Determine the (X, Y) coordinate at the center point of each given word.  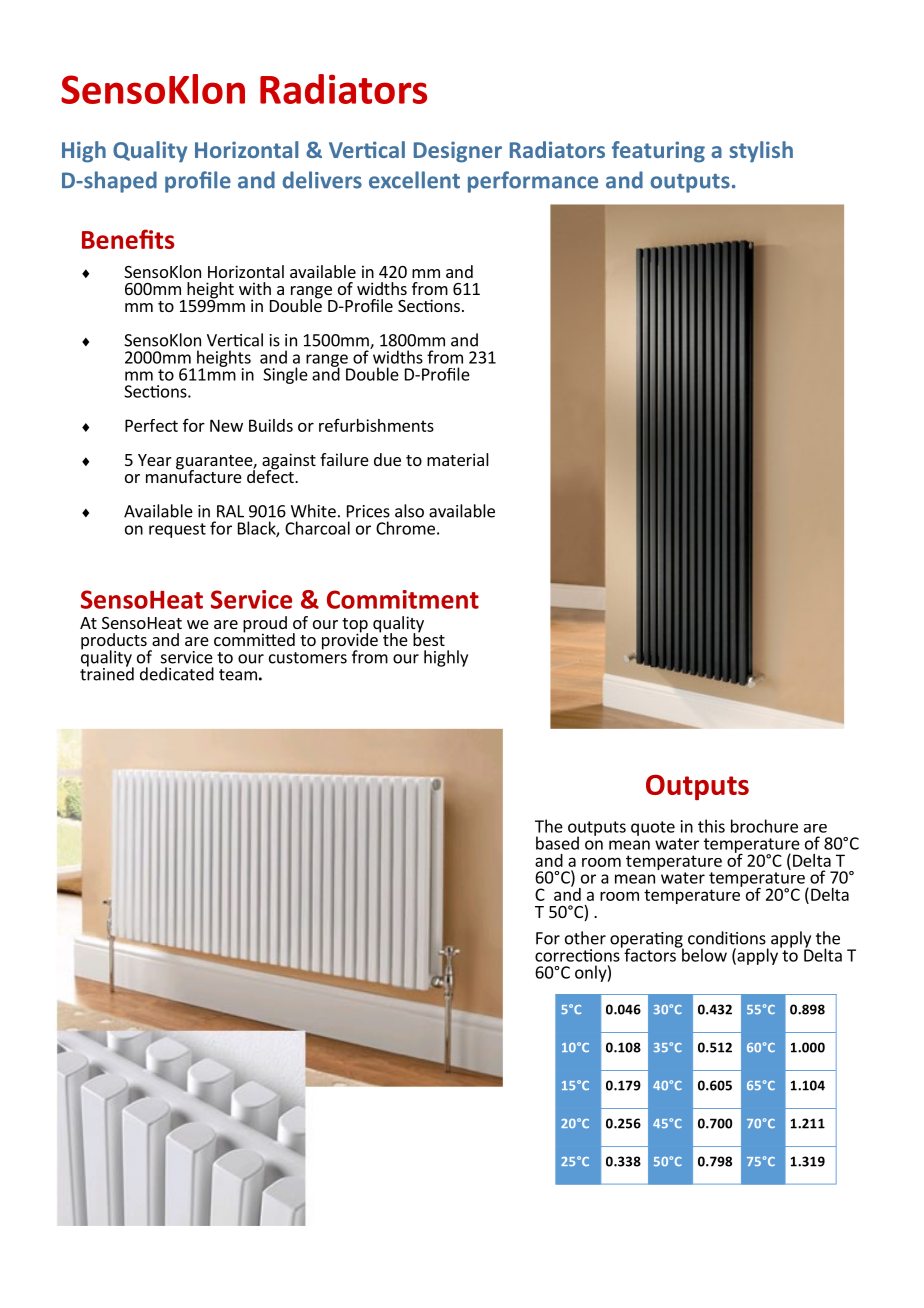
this (711, 826)
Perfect (151, 425)
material (458, 459)
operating (647, 941)
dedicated (177, 674)
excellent (414, 180)
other (585, 938)
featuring (658, 152)
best (429, 638)
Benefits (128, 239)
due (387, 459)
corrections (578, 954)
